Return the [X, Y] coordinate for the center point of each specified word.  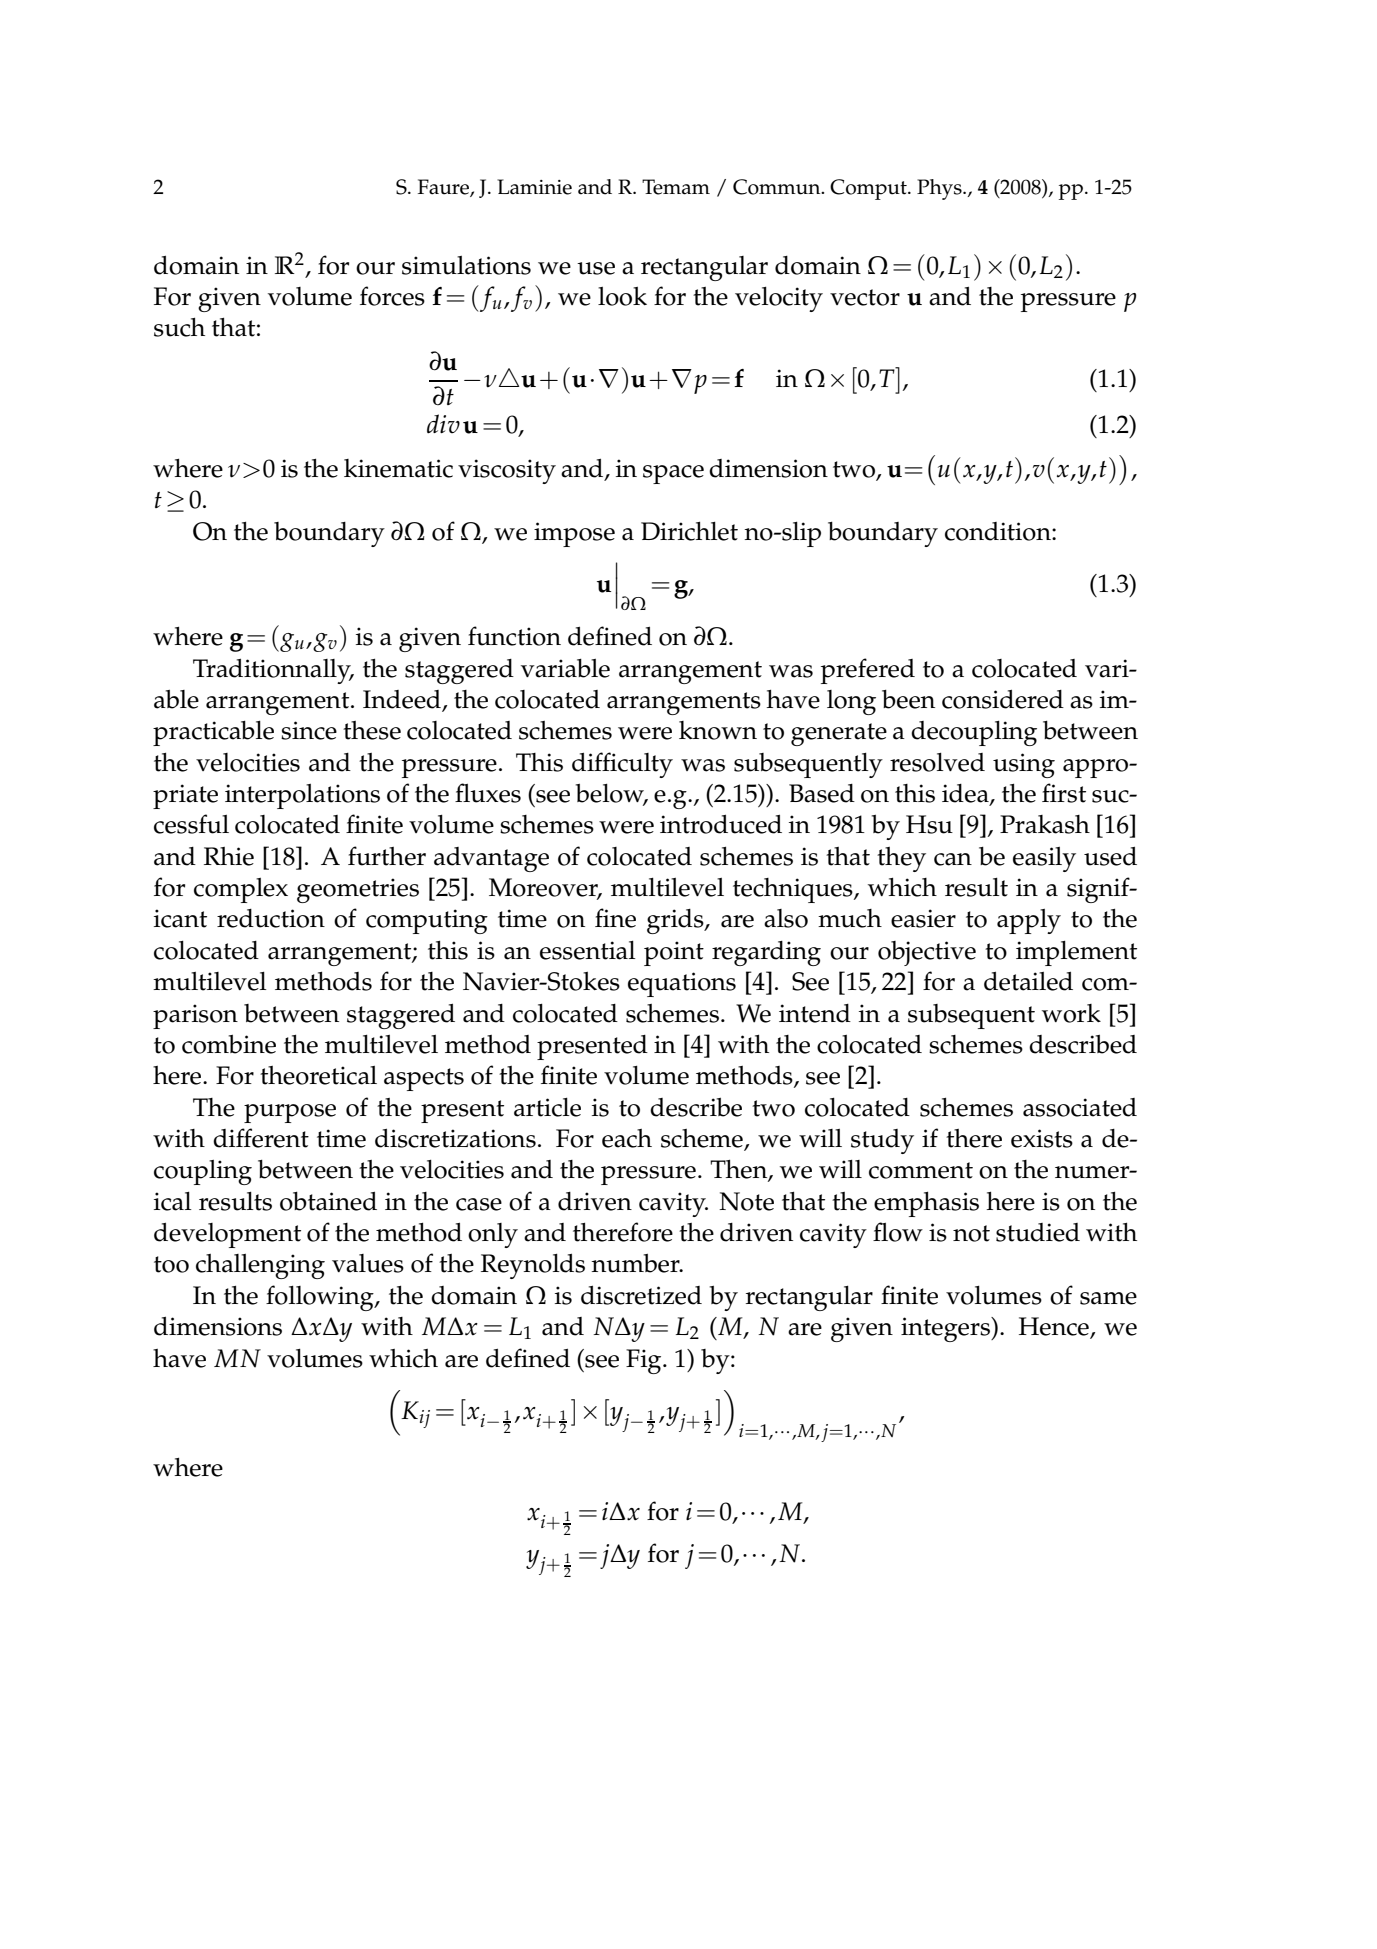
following [321, 1298]
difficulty [622, 765]
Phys [940, 189]
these [372, 730]
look [622, 296]
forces [392, 296]
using [1024, 765]
